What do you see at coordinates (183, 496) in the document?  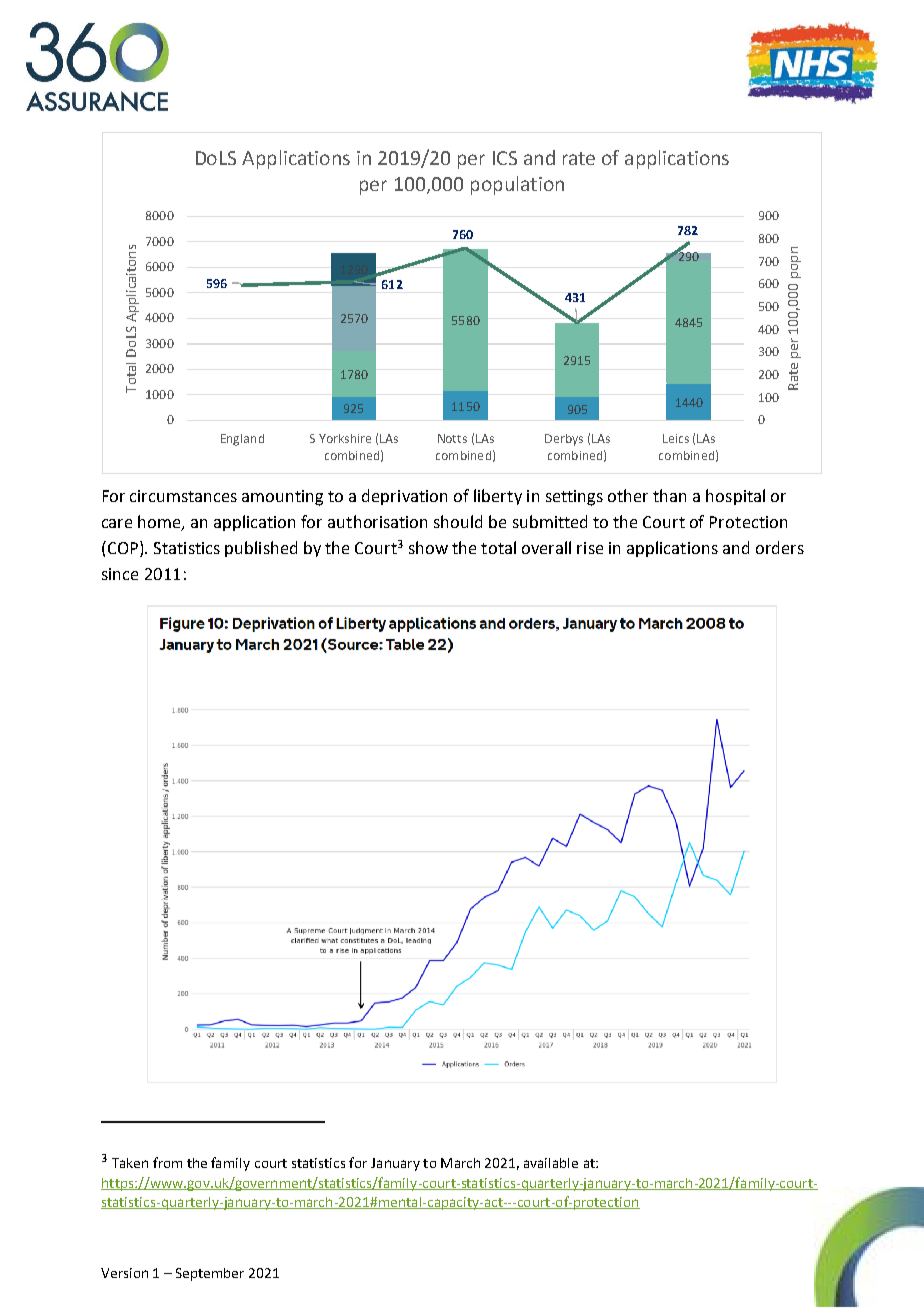 I see `circumstances` at bounding box center [183, 496].
